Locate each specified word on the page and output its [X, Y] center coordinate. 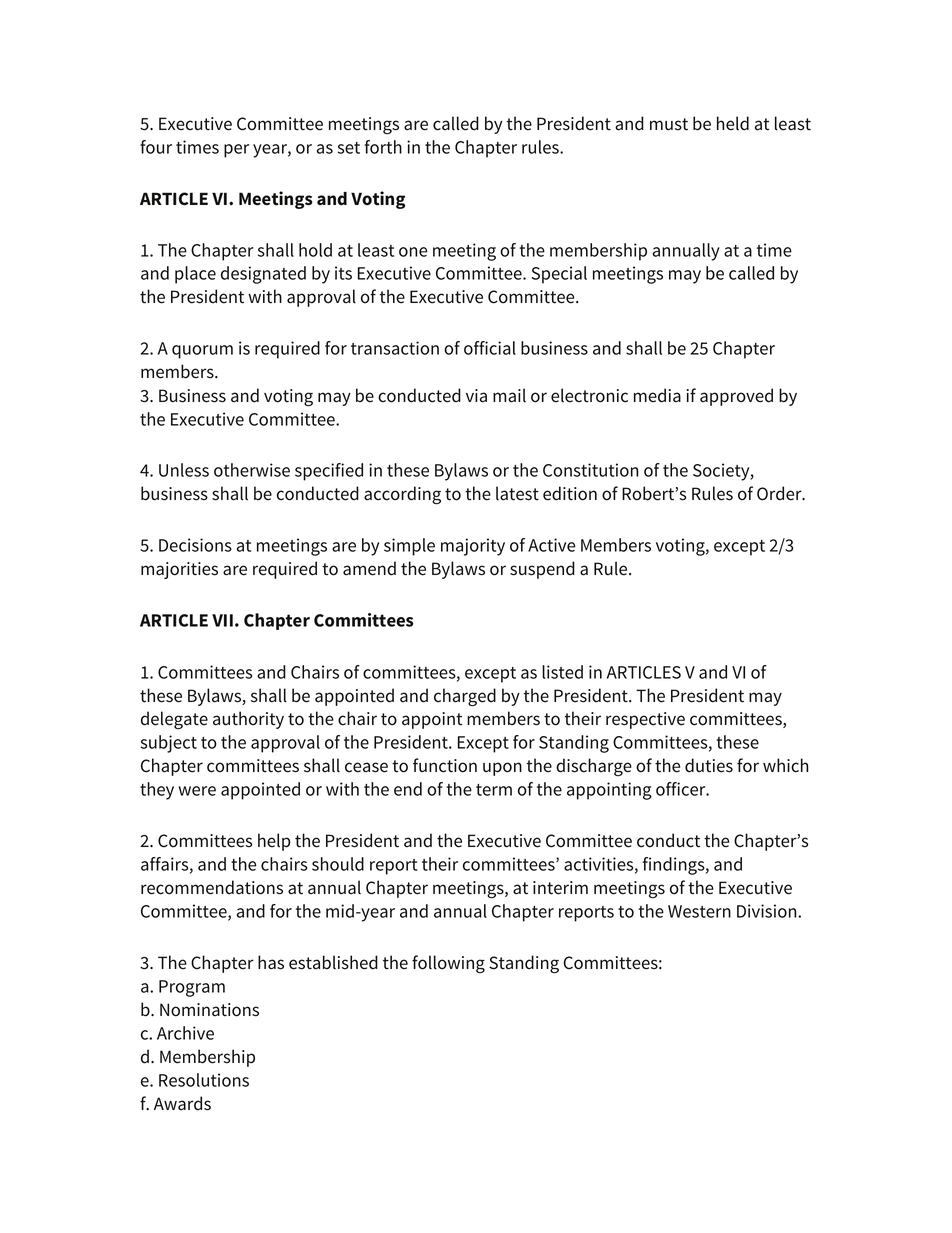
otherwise [252, 470]
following [448, 964]
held [733, 123]
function [445, 765]
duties [709, 765]
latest [517, 493]
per [236, 151]
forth [383, 147]
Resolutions [204, 1080]
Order [780, 493]
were [197, 791]
